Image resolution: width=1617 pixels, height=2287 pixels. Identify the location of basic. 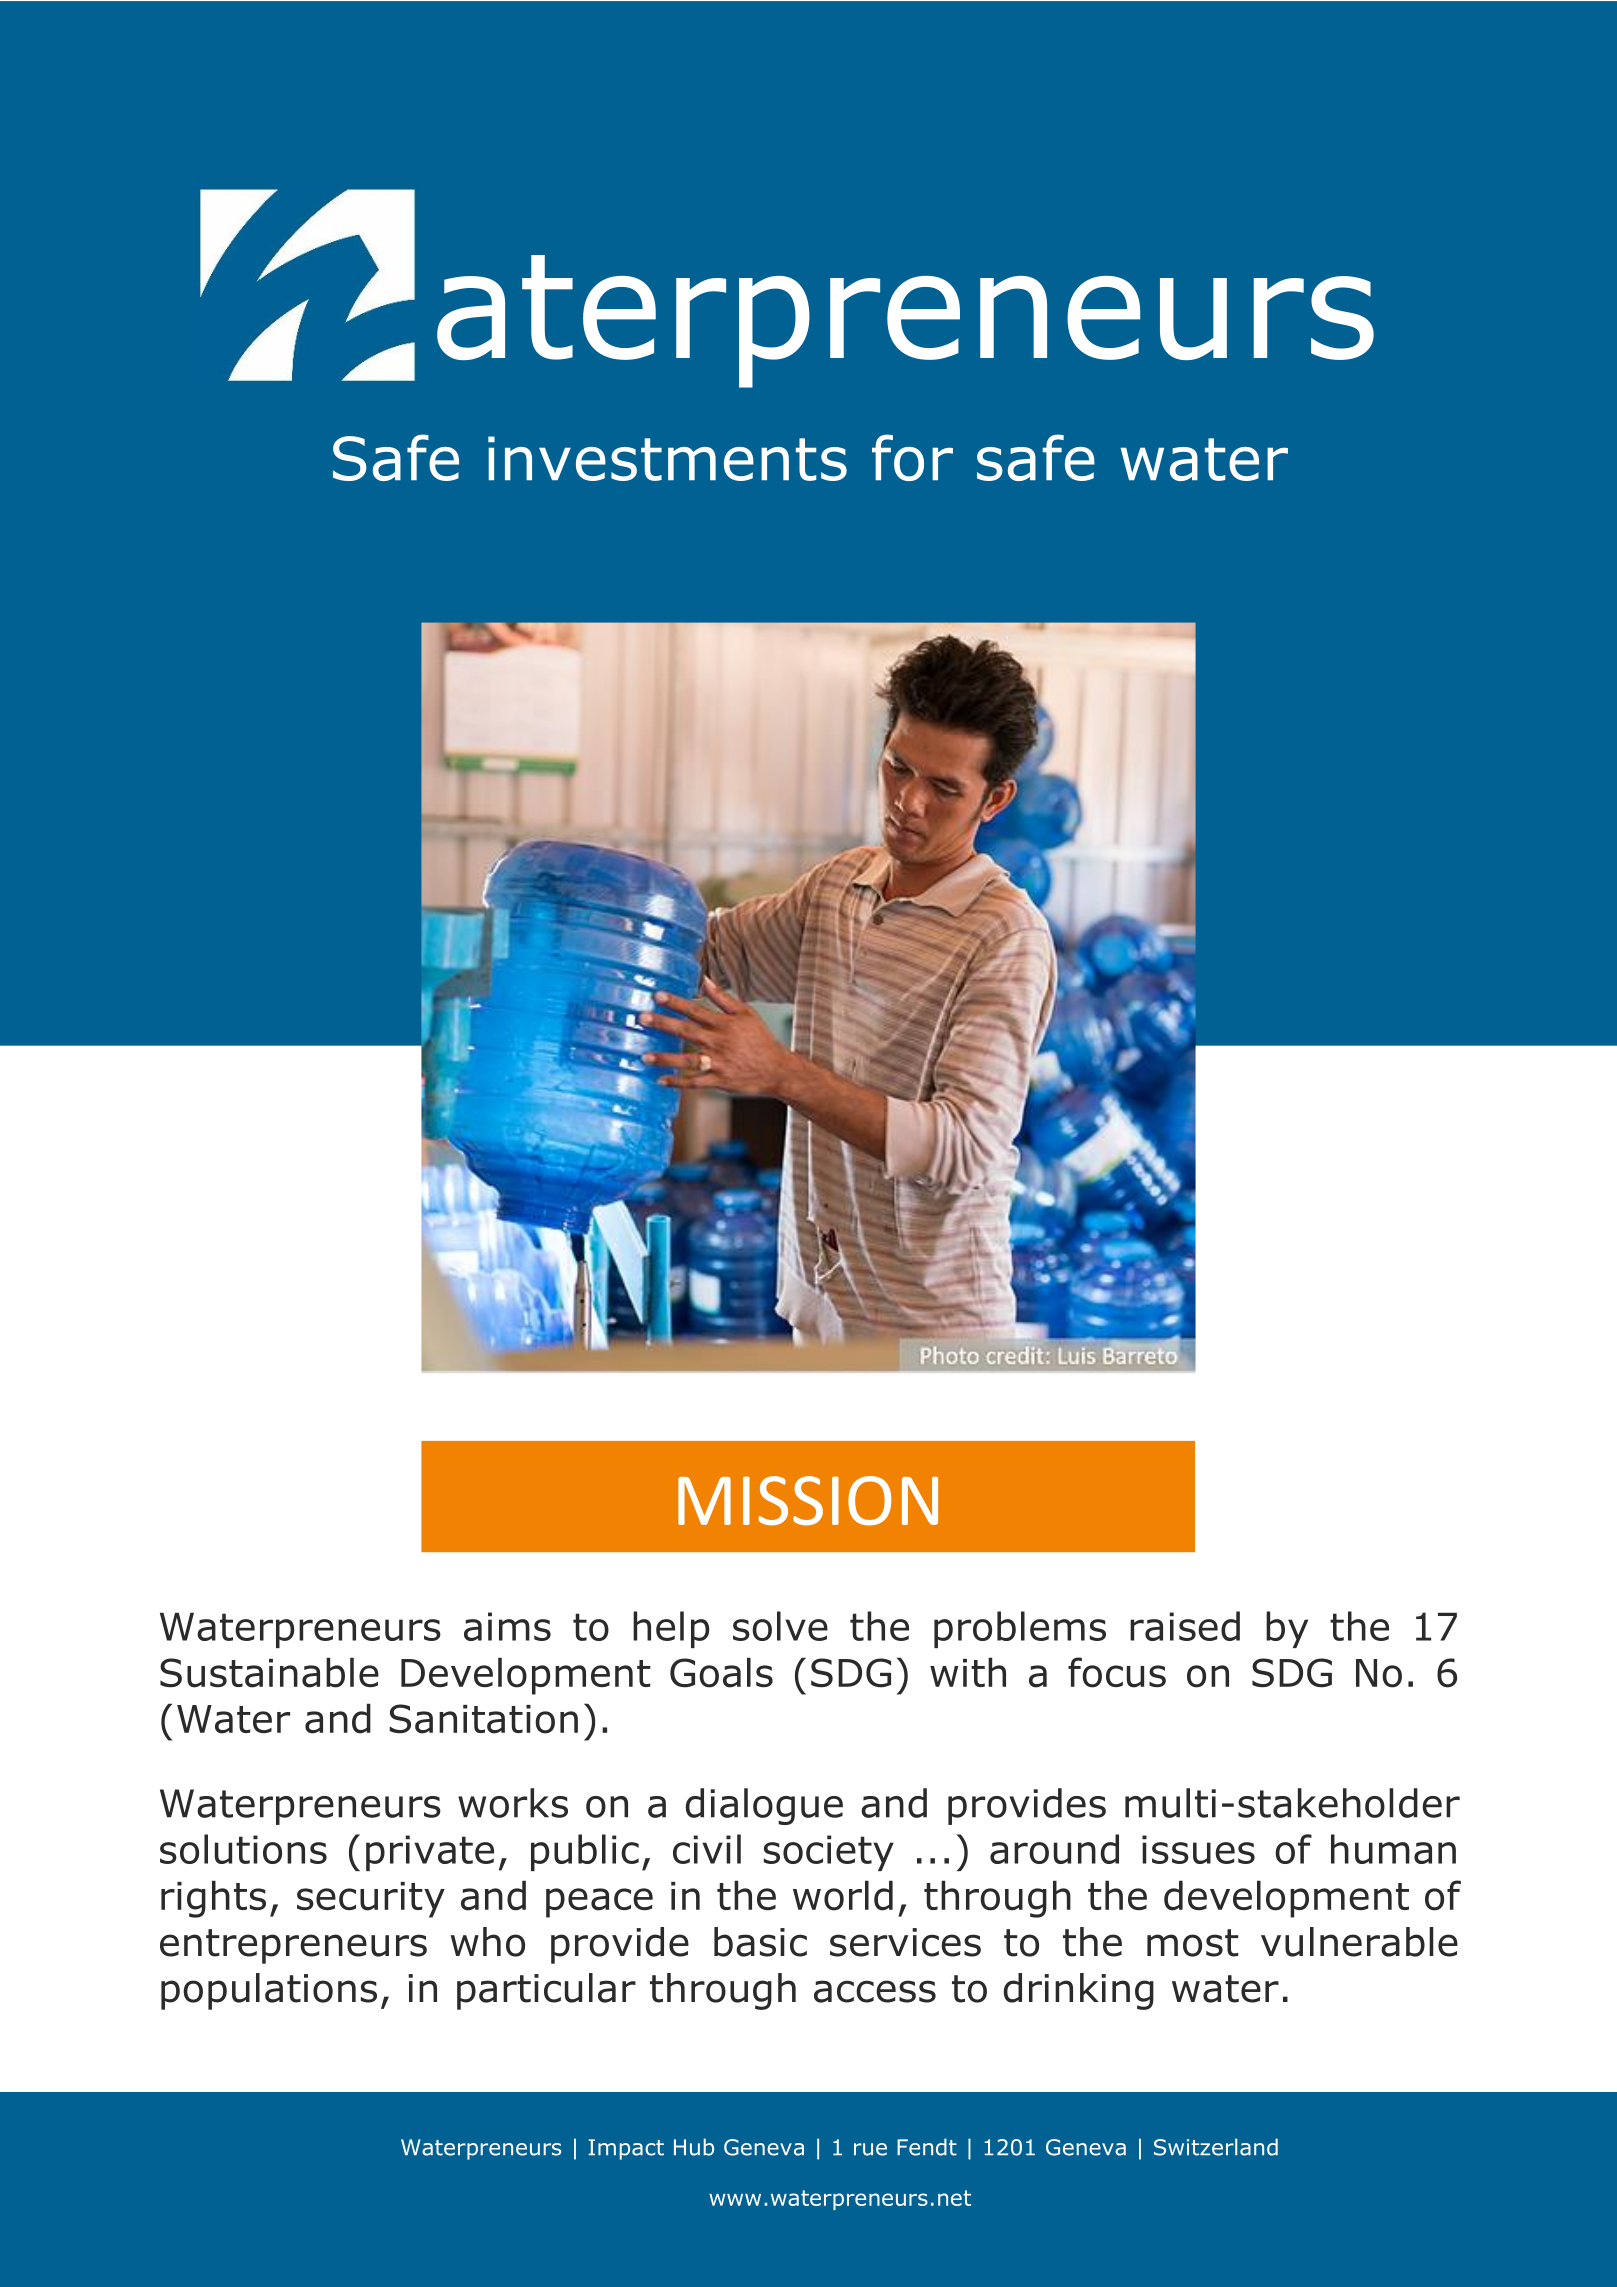
(760, 1942).
